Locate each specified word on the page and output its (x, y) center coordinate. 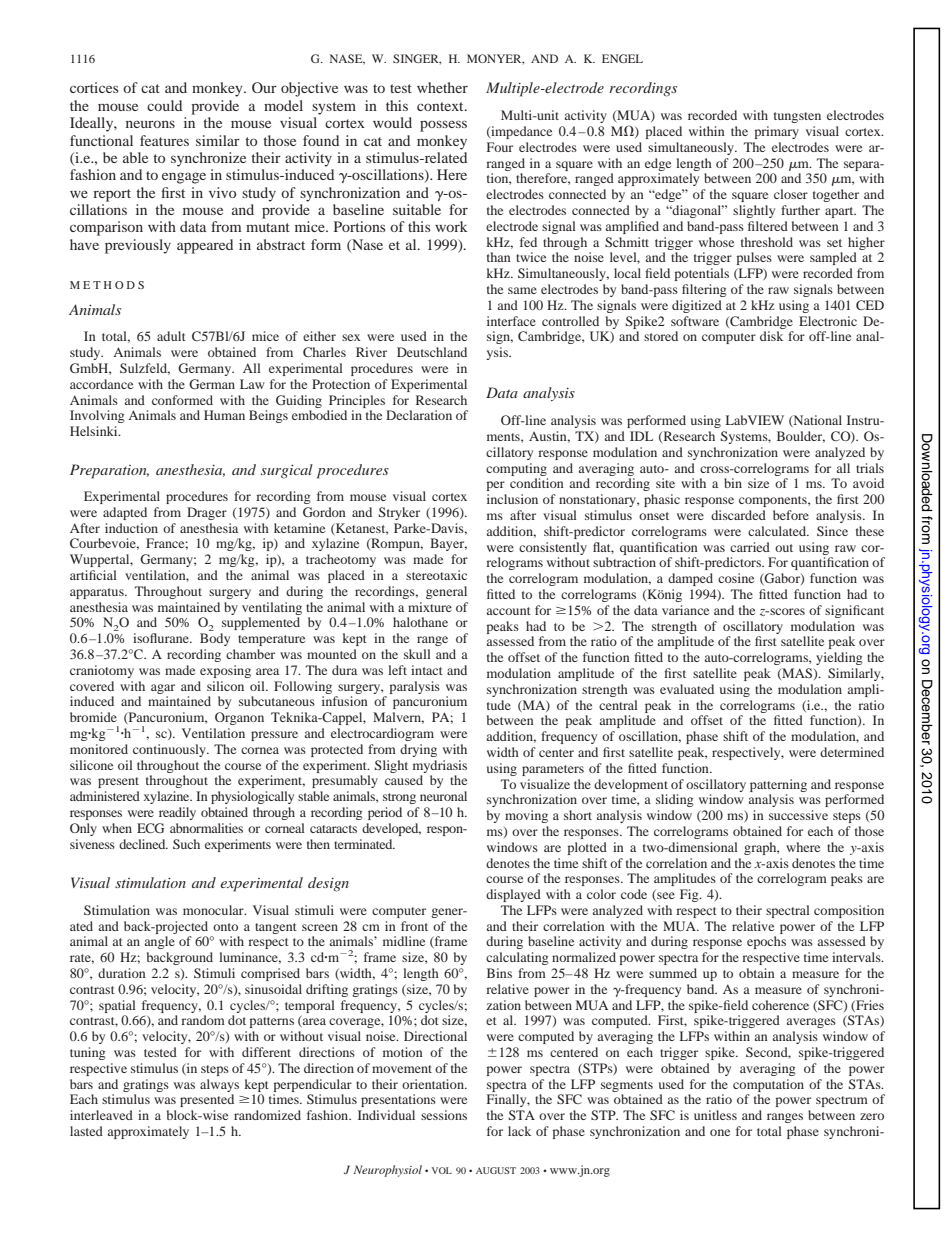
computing (516, 469)
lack (519, 1131)
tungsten (797, 117)
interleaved (101, 1115)
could (164, 105)
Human (224, 415)
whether (442, 87)
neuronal (443, 796)
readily (177, 813)
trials (870, 468)
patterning (778, 785)
